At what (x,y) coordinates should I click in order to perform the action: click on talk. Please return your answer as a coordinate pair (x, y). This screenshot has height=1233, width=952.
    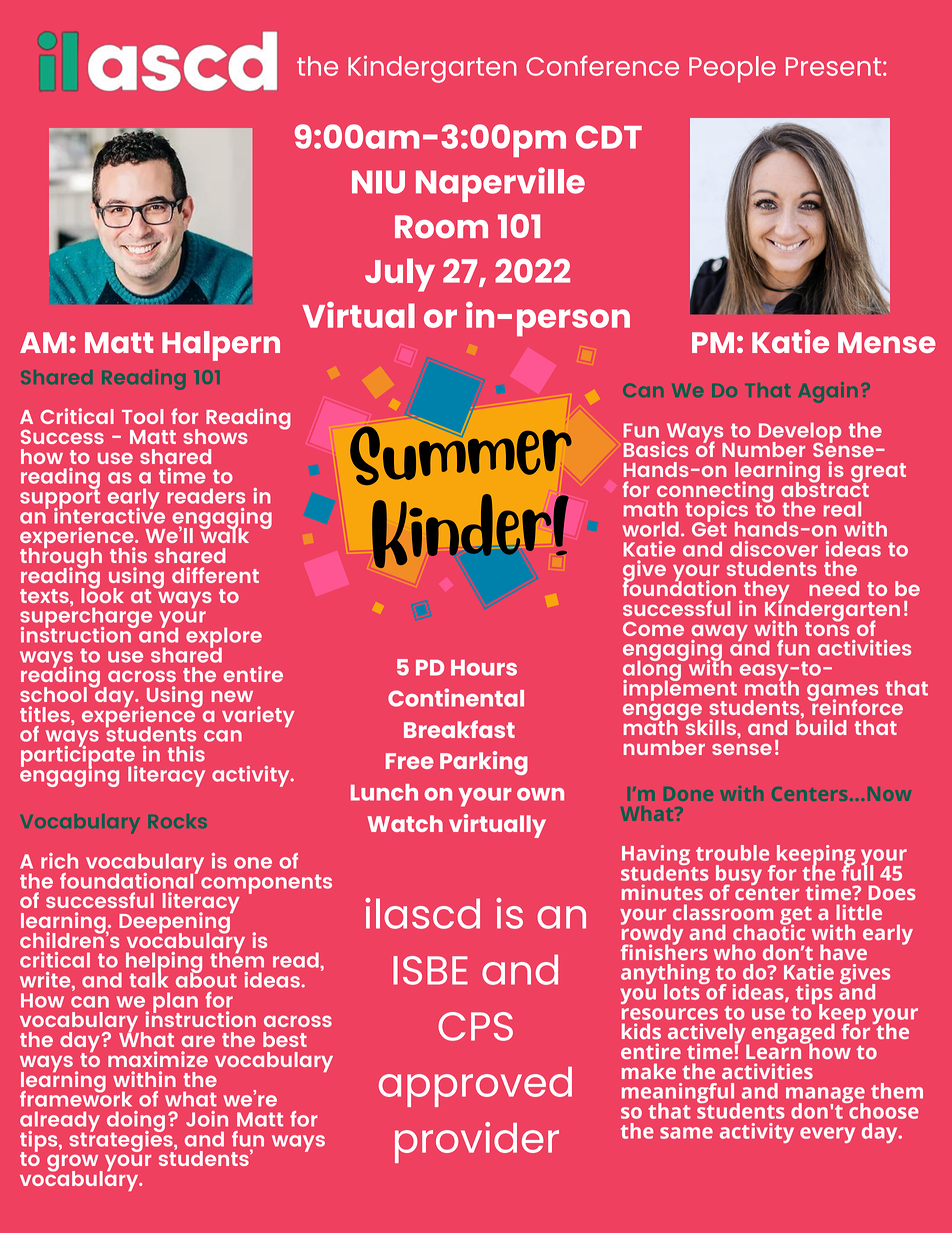
    Looking at the image, I should click on (148, 979).
